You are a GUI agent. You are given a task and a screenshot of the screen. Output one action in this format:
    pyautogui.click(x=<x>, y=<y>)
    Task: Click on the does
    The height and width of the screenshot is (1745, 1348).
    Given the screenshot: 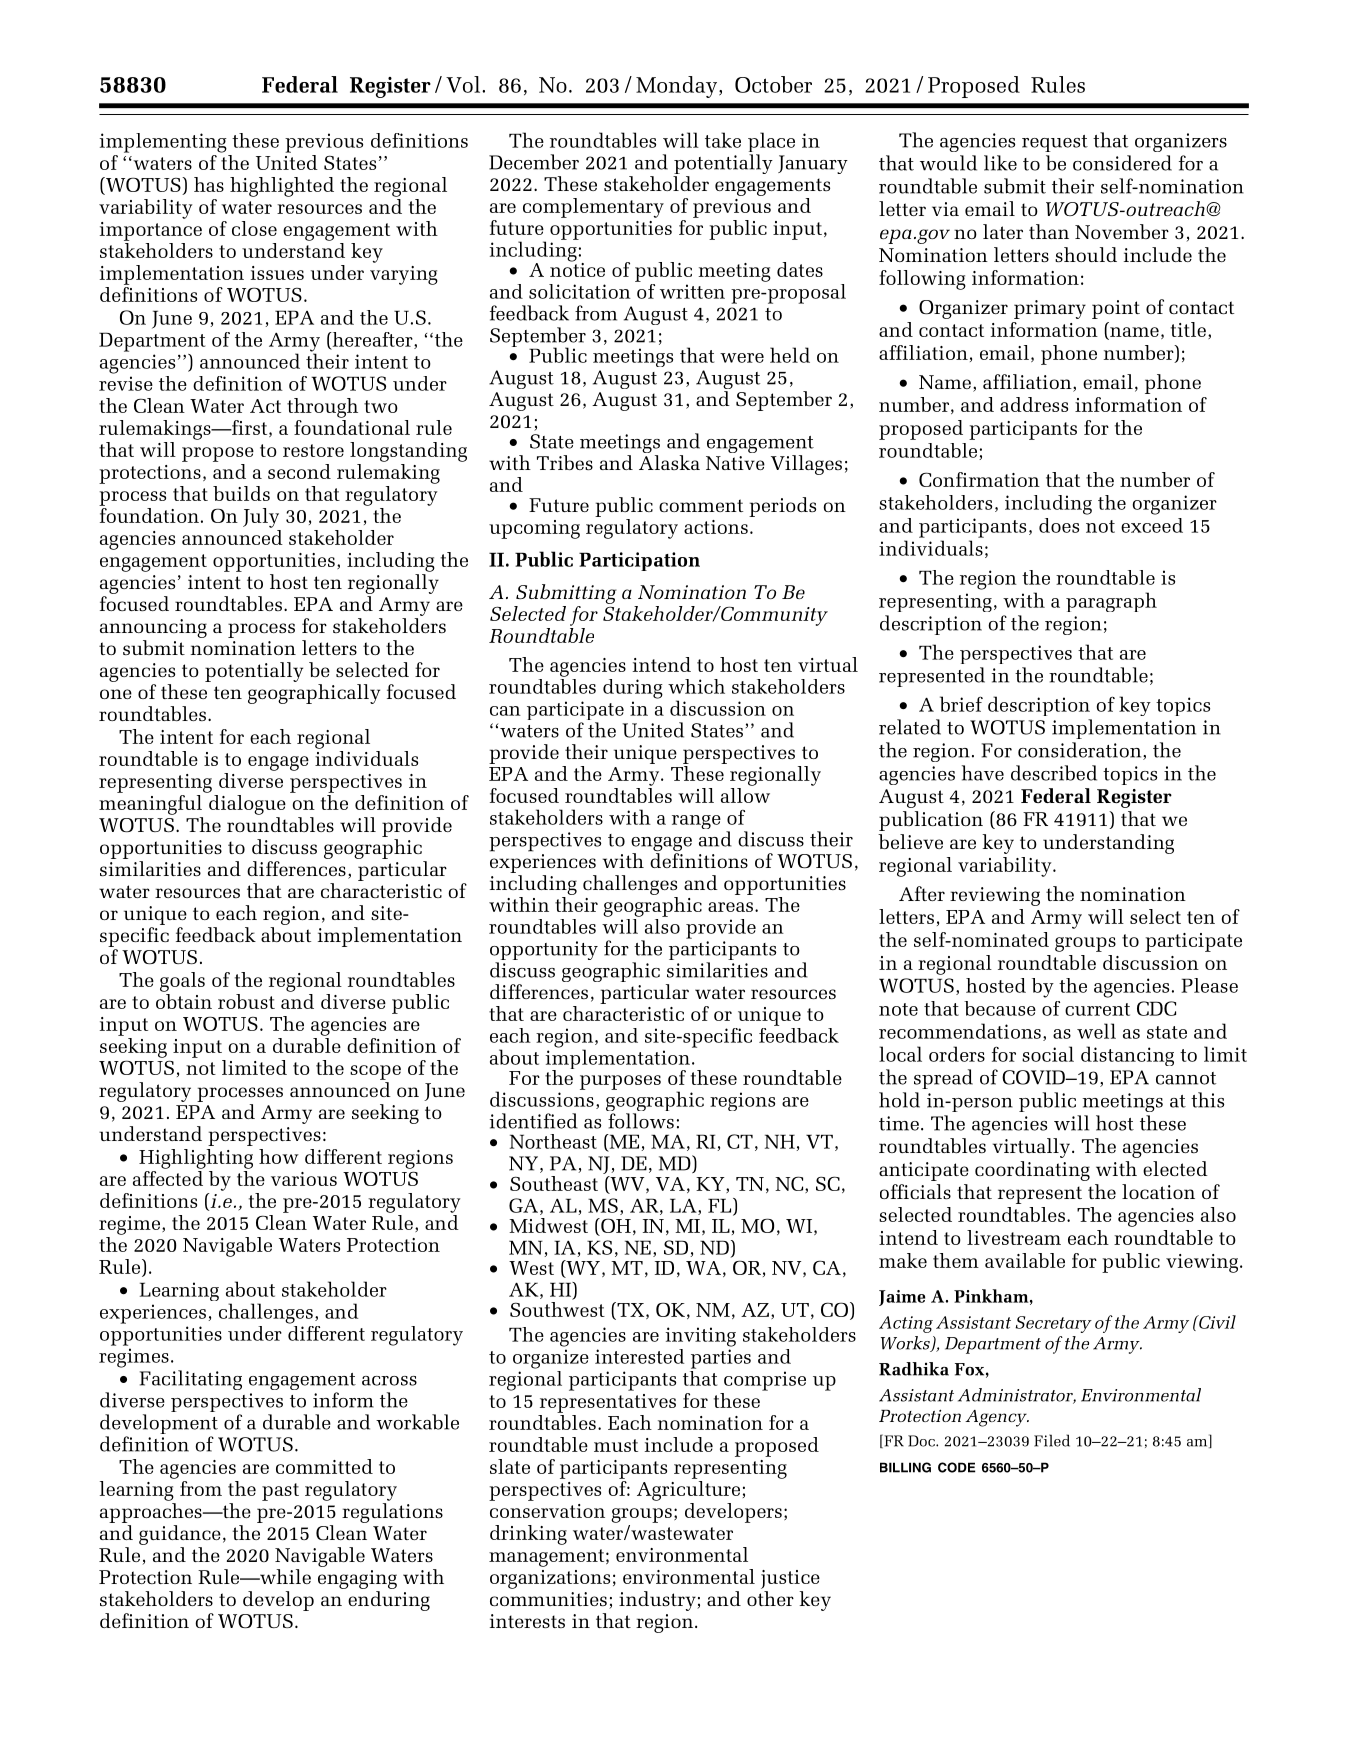 What is the action you would take?
    pyautogui.click(x=1059, y=525)
